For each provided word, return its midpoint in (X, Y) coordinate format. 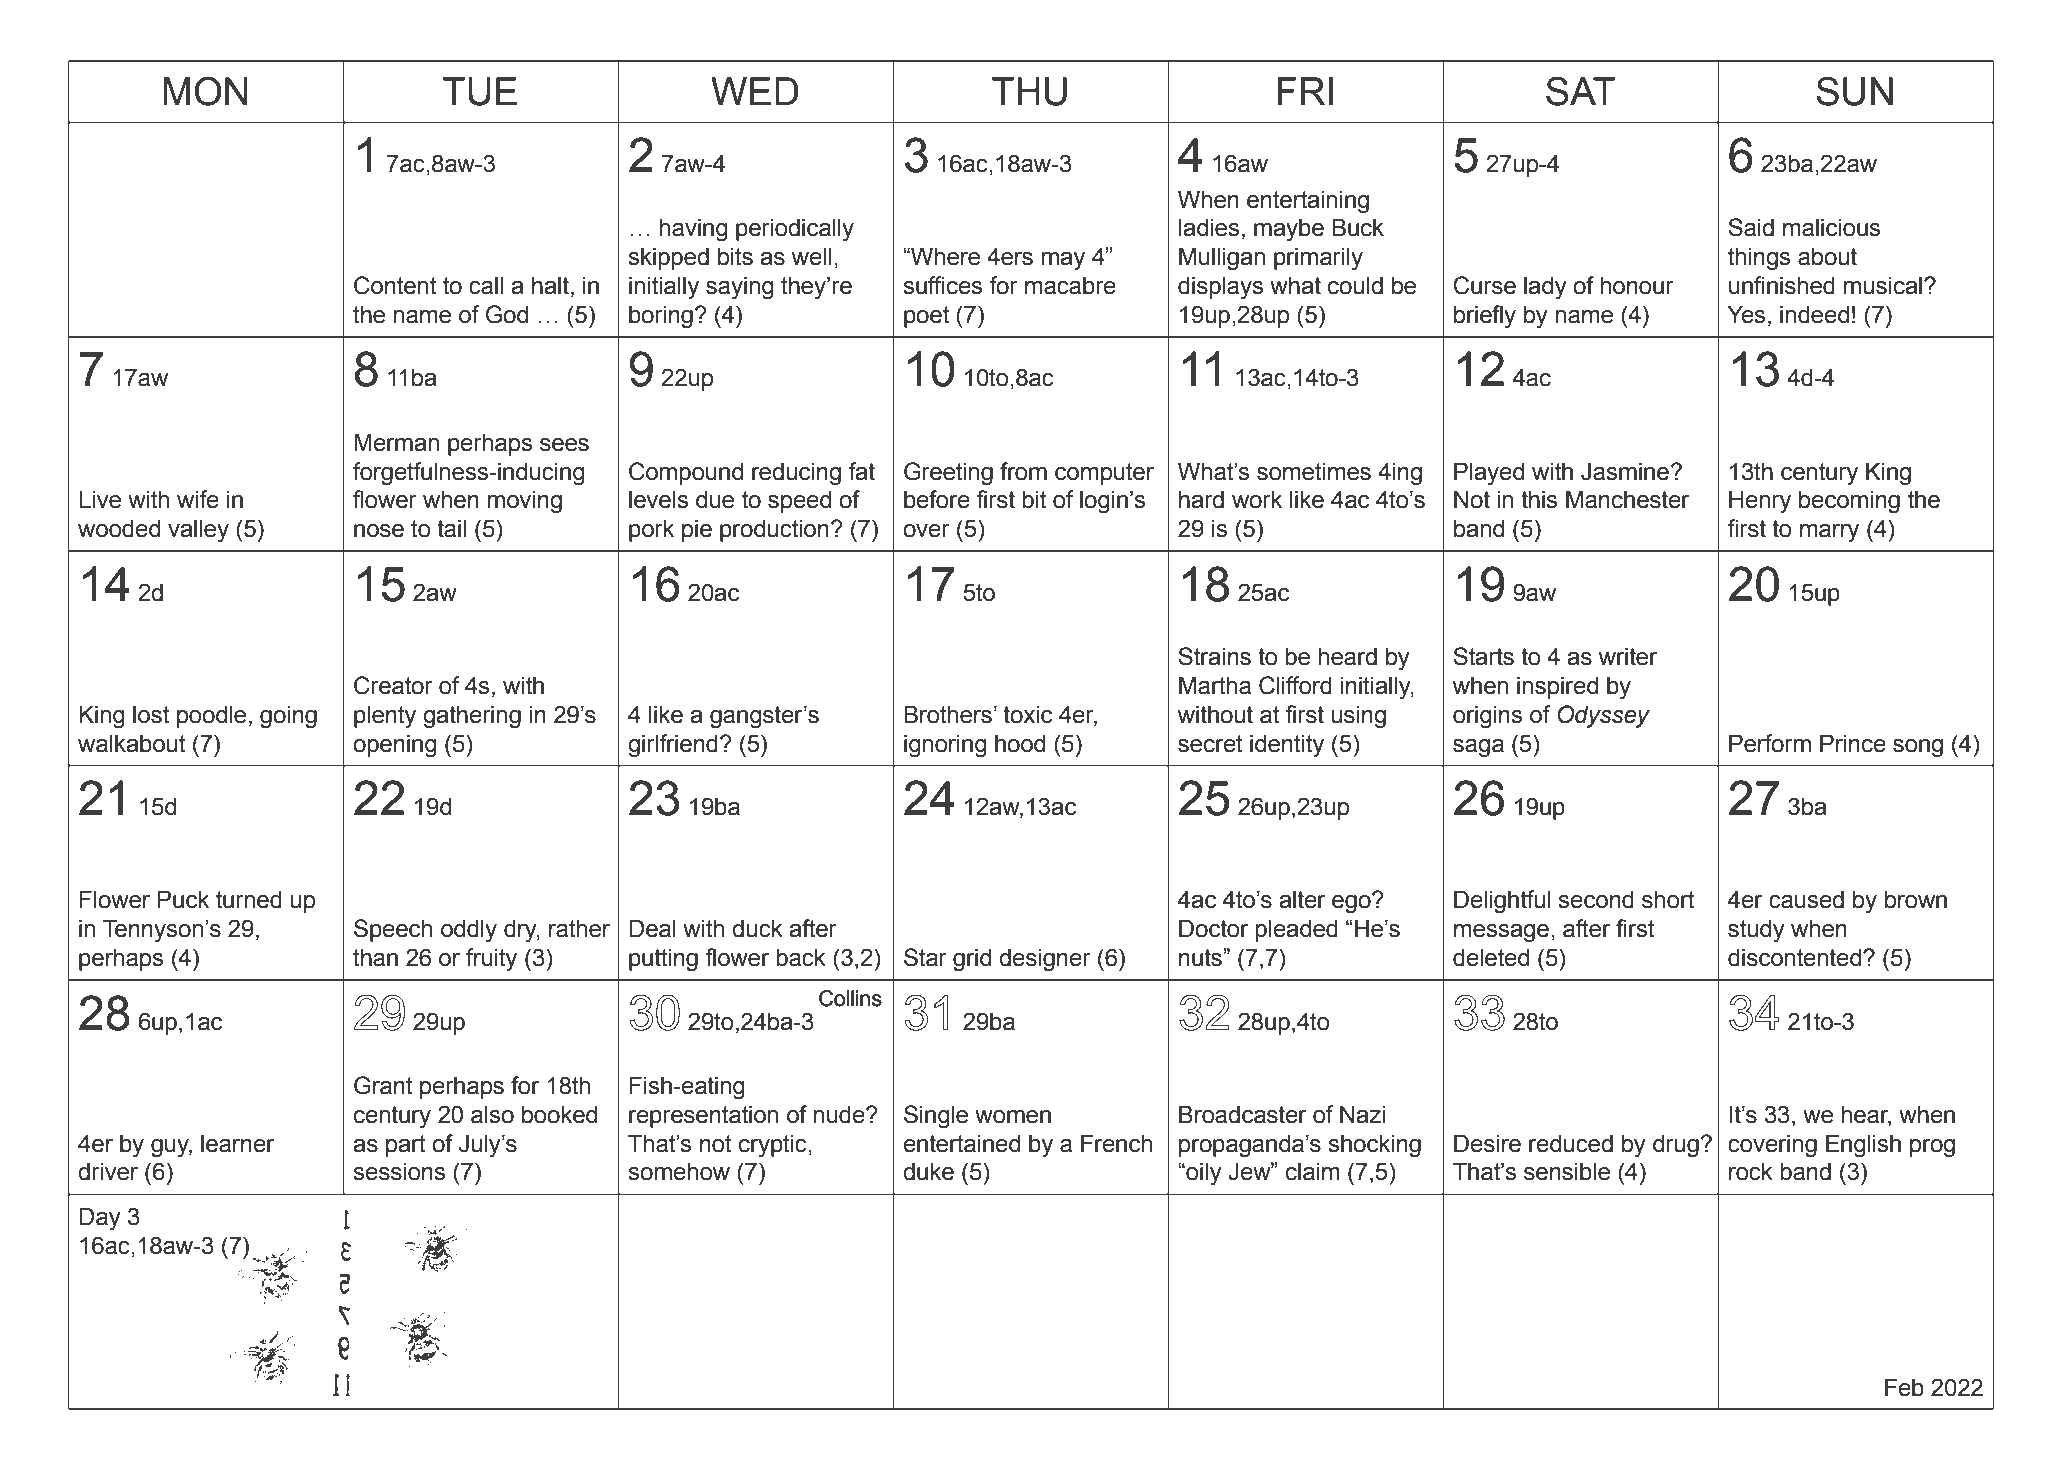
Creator (393, 685)
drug (1677, 1146)
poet (926, 317)
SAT (1581, 91)
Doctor (1213, 928)
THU (1029, 91)
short (1668, 899)
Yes (1746, 314)
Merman (396, 442)
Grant (383, 1085)
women (1013, 1117)
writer (1628, 656)
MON (205, 91)
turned (249, 899)
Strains (1214, 656)
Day (100, 1219)
